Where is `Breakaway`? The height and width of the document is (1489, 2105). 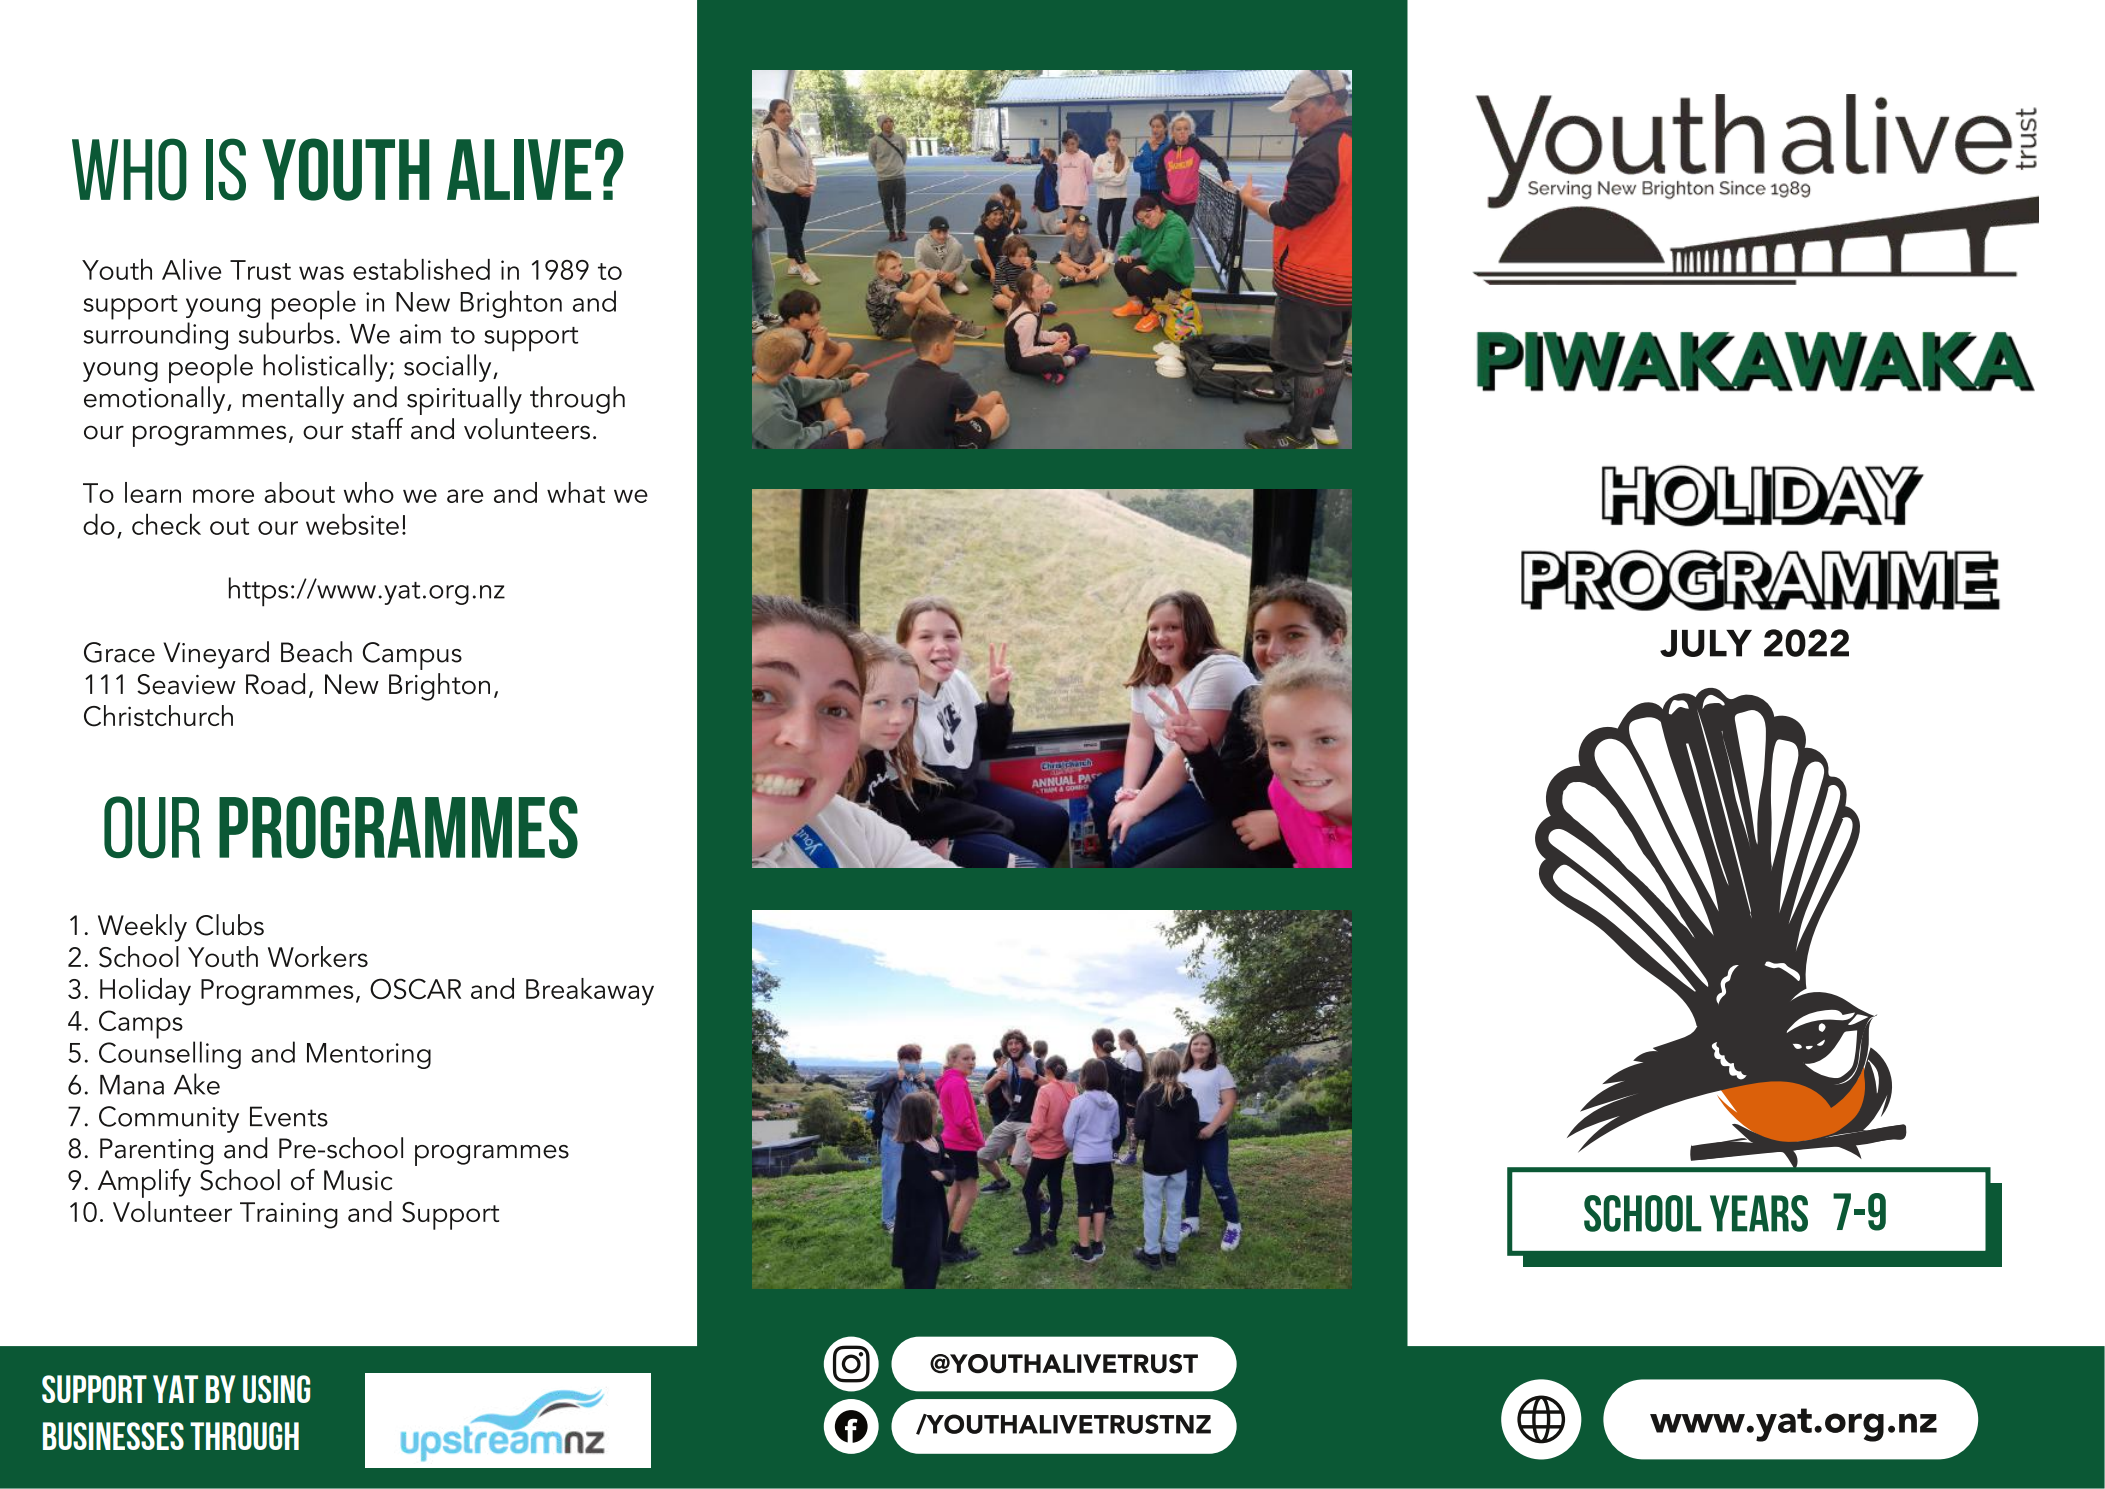
Breakaway is located at coordinates (590, 992).
